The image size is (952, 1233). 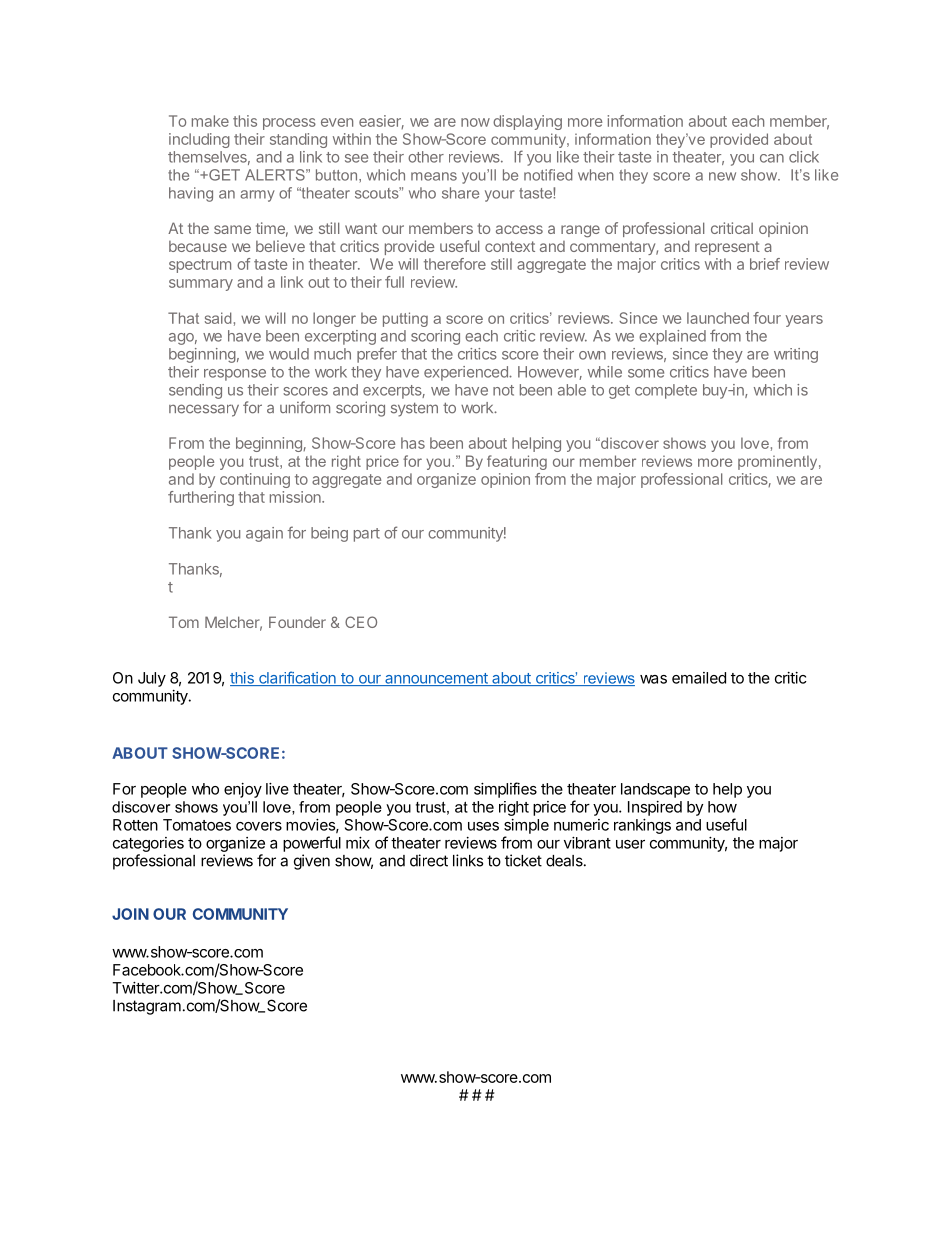 I want to click on emailed, so click(x=699, y=678).
